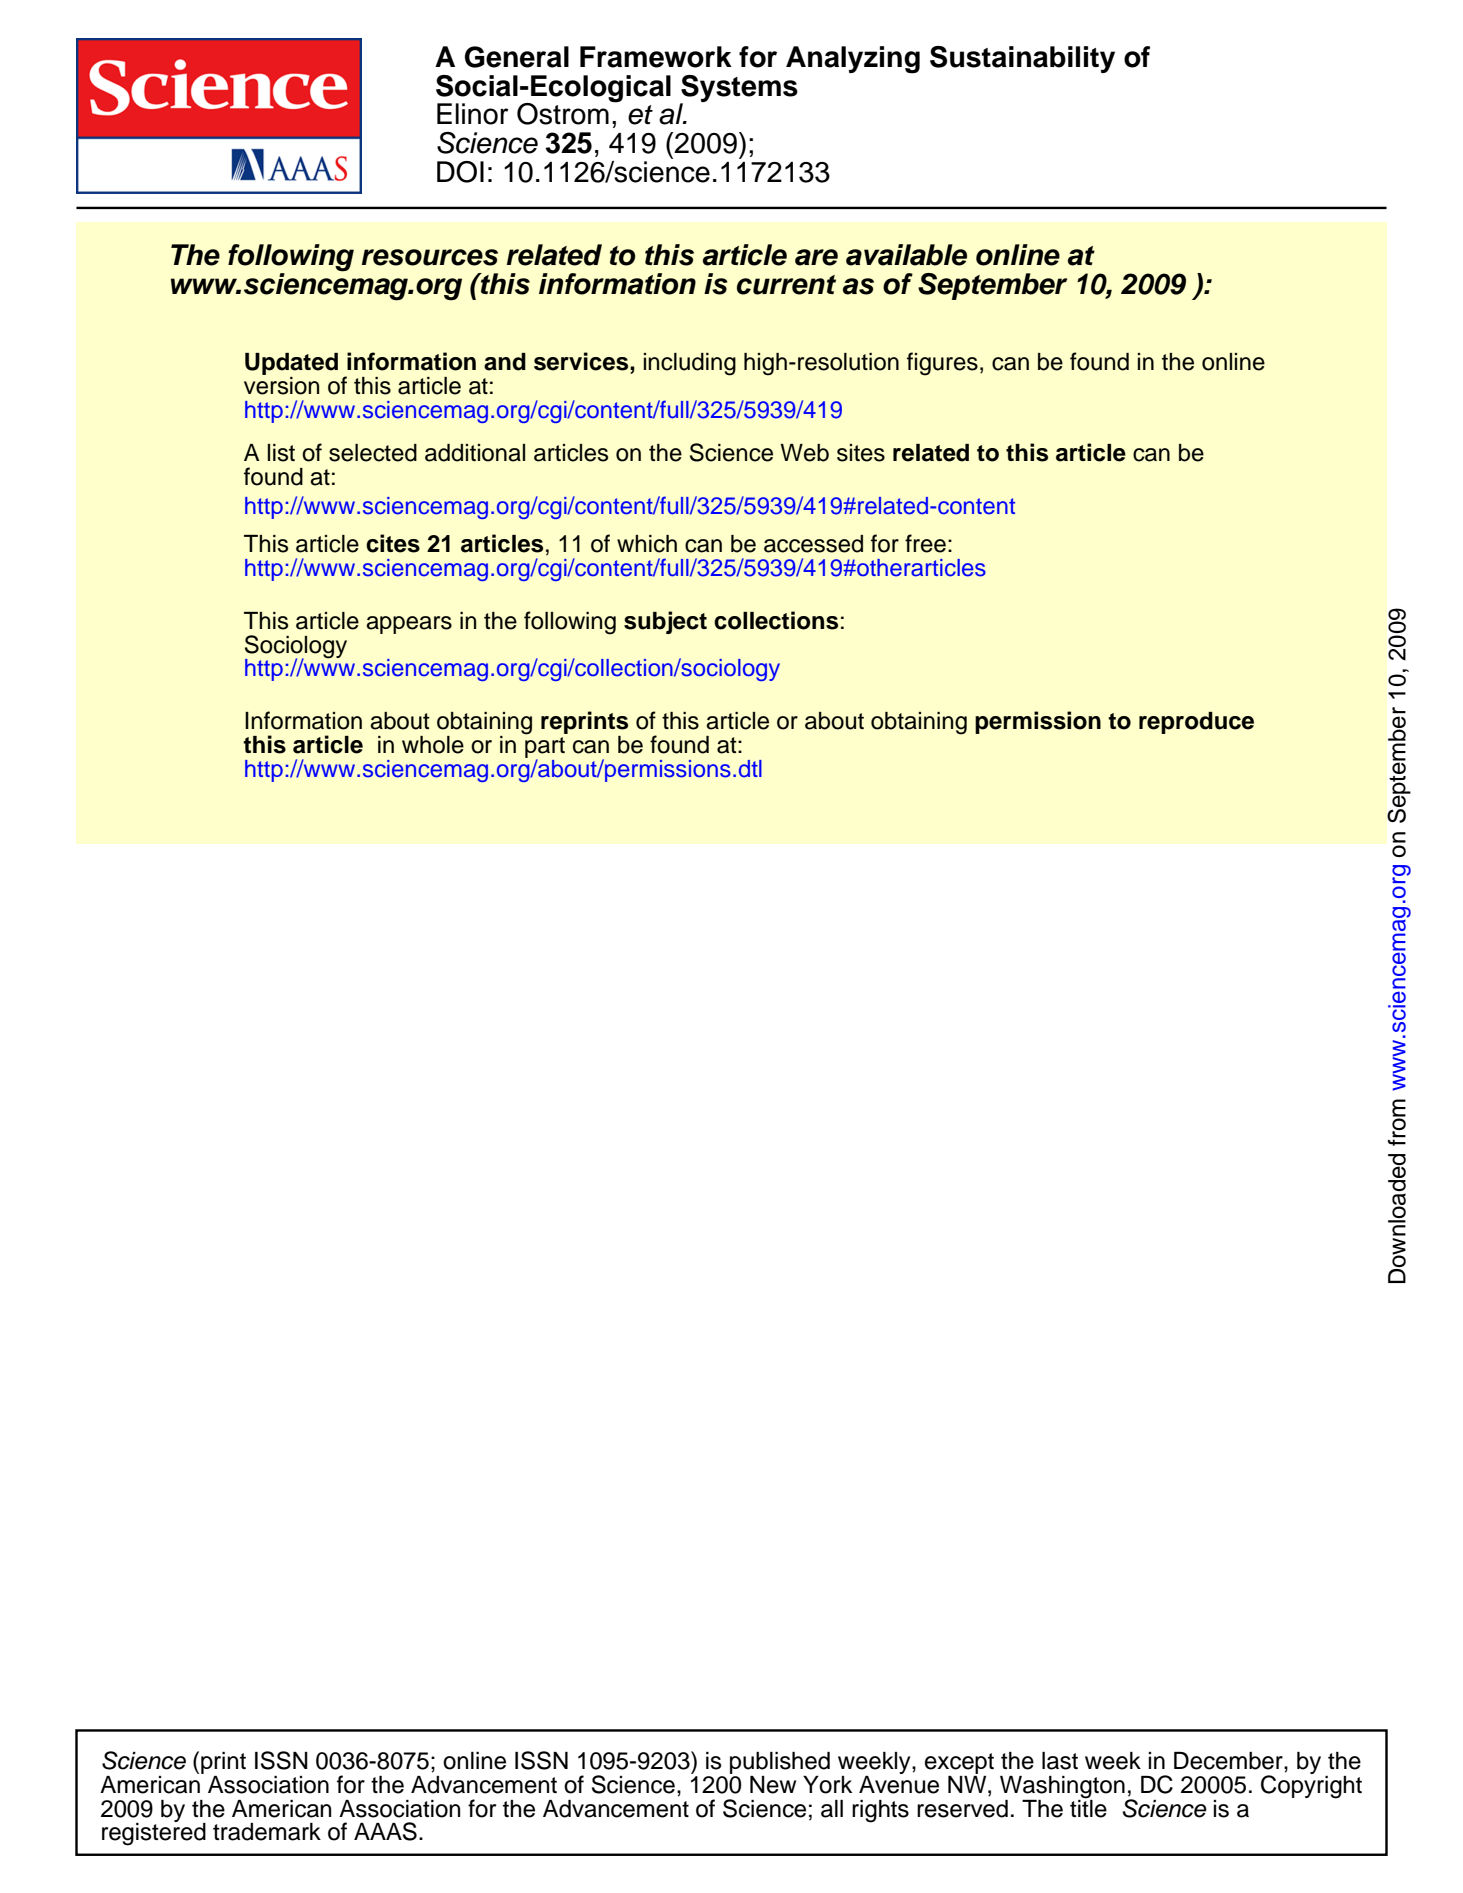 This image has width=1463, height=1893. What do you see at coordinates (545, 747) in the image?
I see `part` at bounding box center [545, 747].
